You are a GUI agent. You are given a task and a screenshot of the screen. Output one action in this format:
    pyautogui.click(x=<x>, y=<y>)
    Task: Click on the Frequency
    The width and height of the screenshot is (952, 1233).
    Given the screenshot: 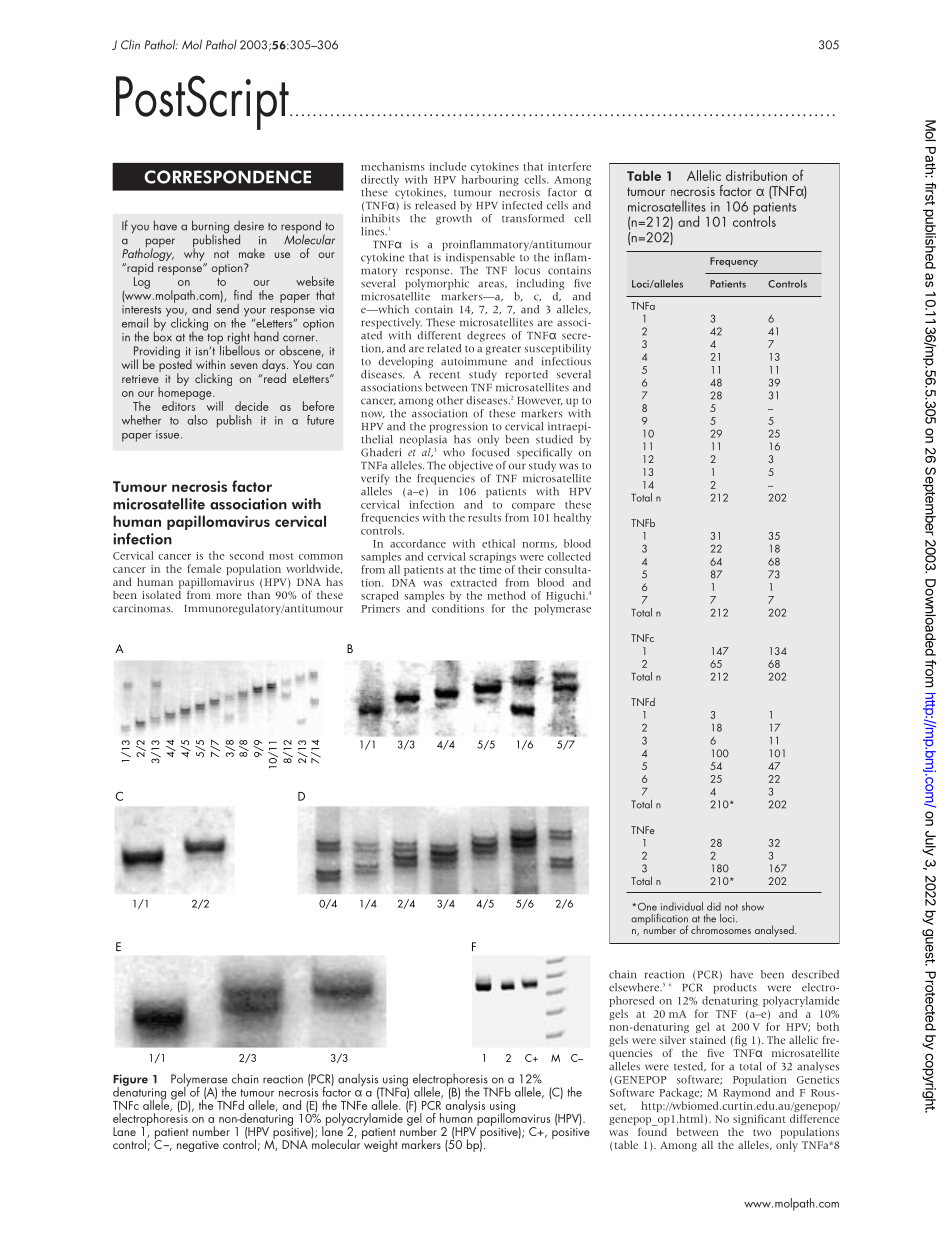 What is the action you would take?
    pyautogui.click(x=734, y=262)
